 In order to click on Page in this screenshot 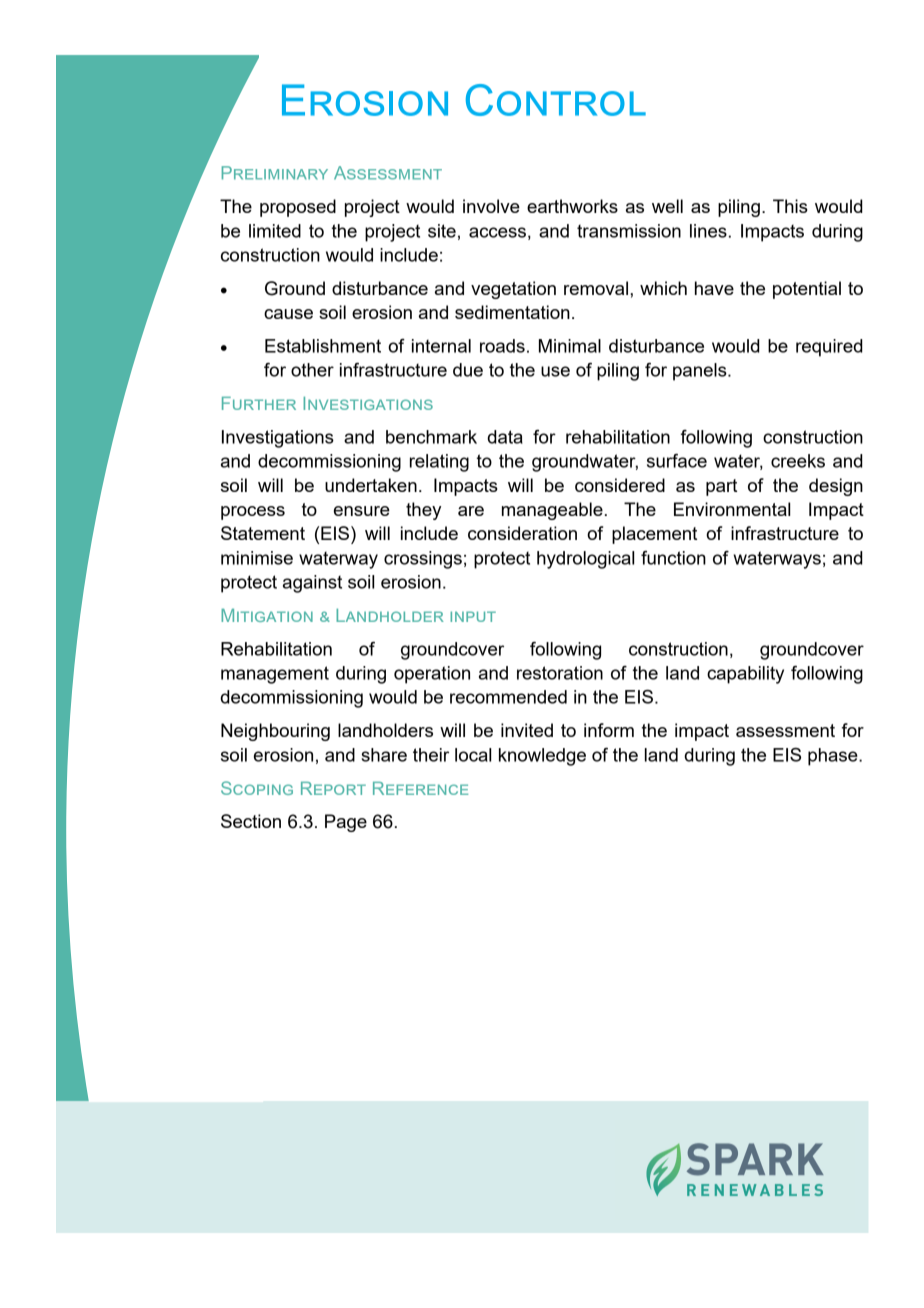, I will do `click(346, 823)`.
